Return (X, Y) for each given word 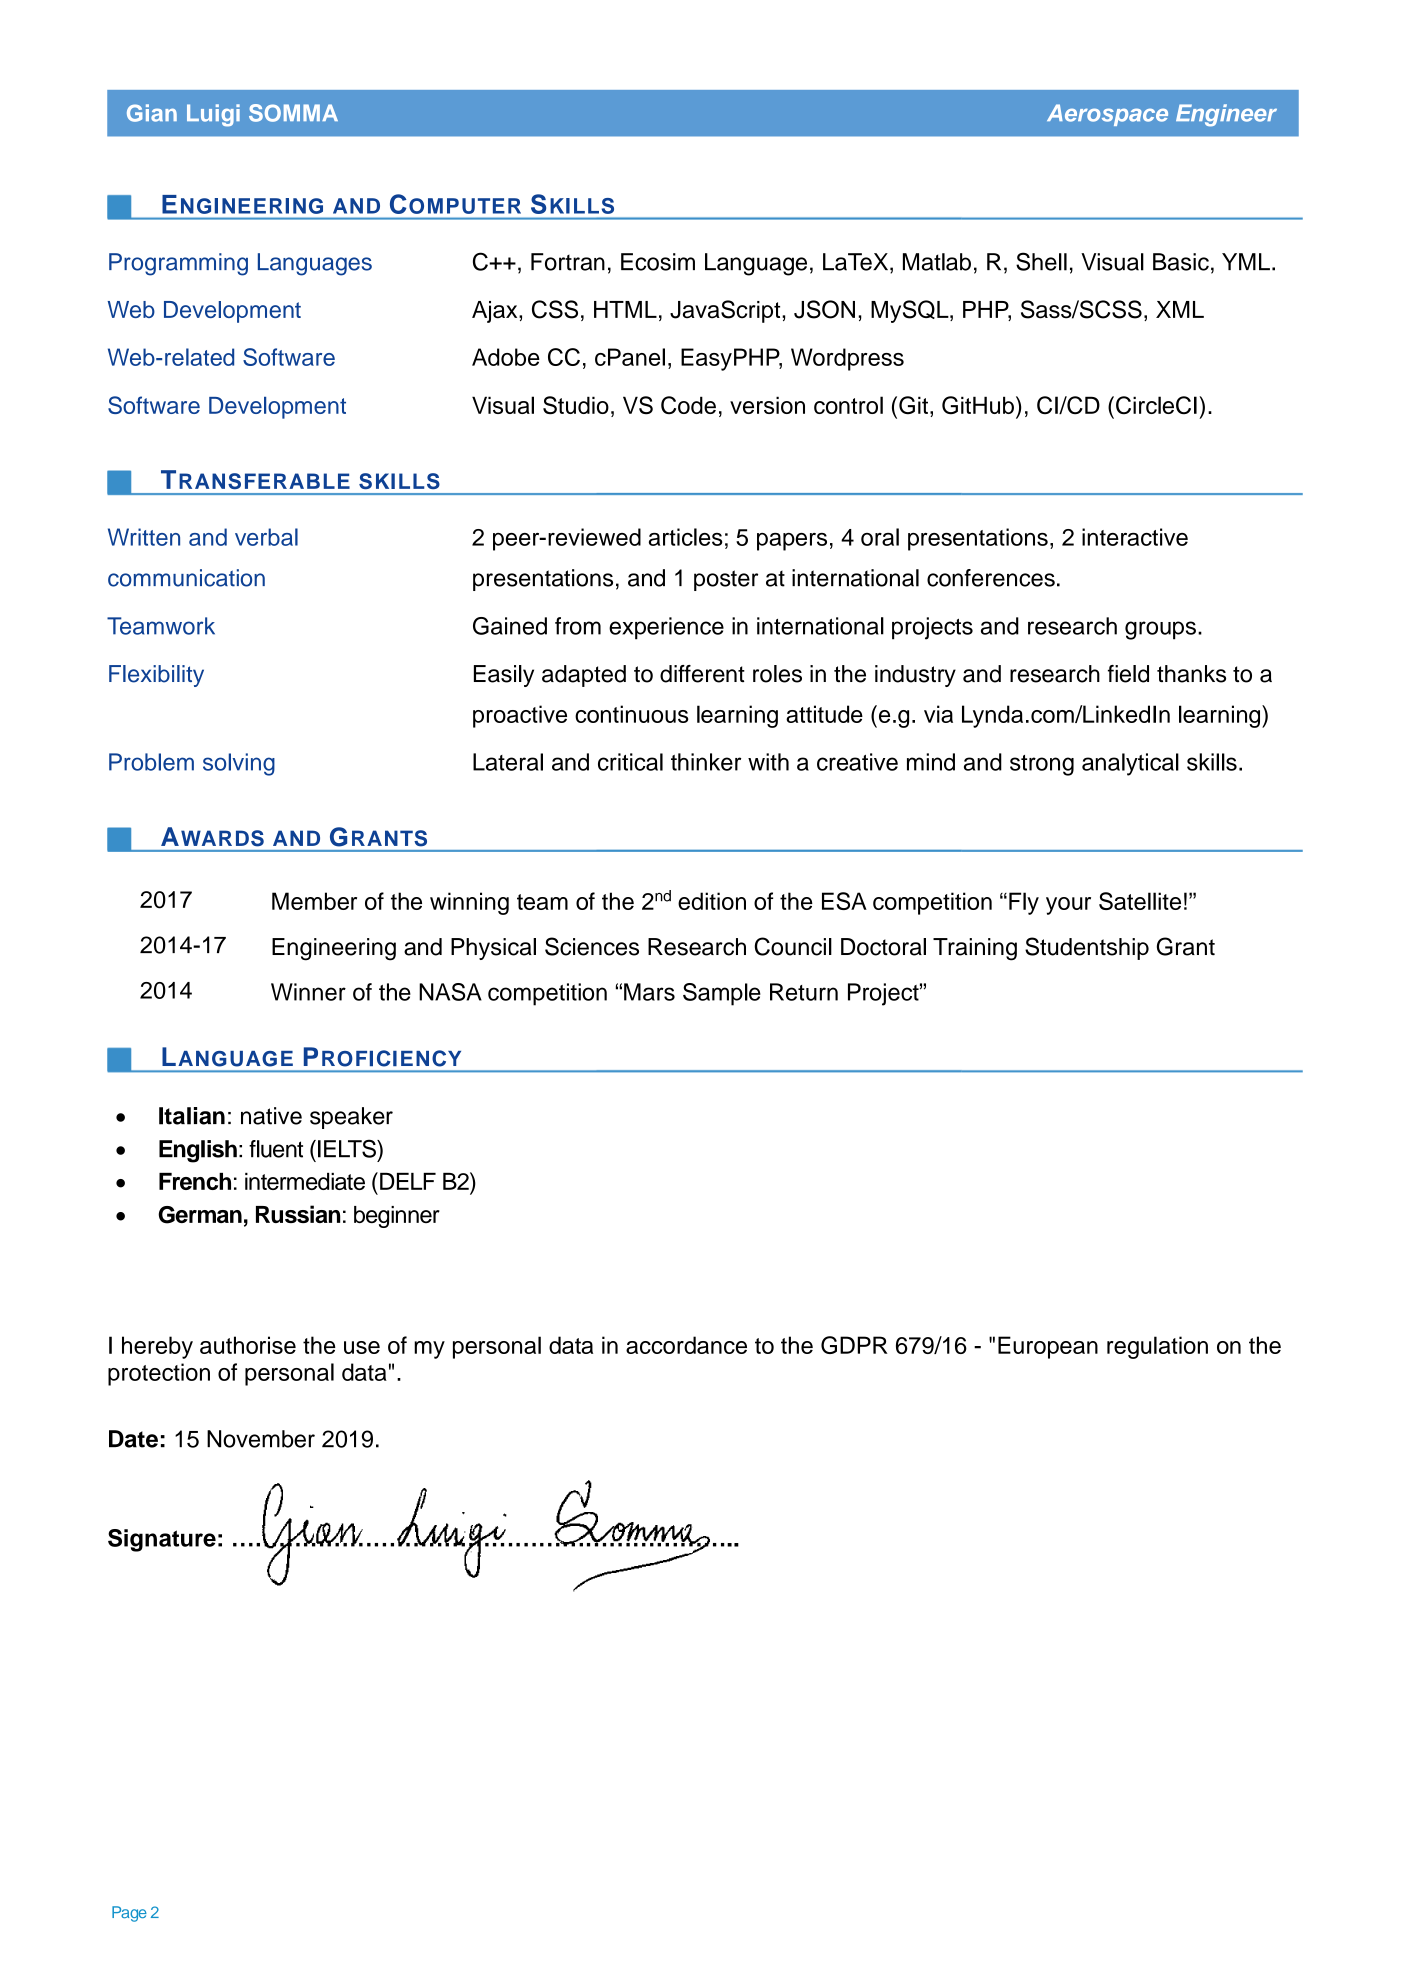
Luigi (213, 115)
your (1068, 906)
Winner (308, 992)
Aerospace (1107, 115)
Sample (722, 994)
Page (129, 1914)
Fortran (568, 262)
